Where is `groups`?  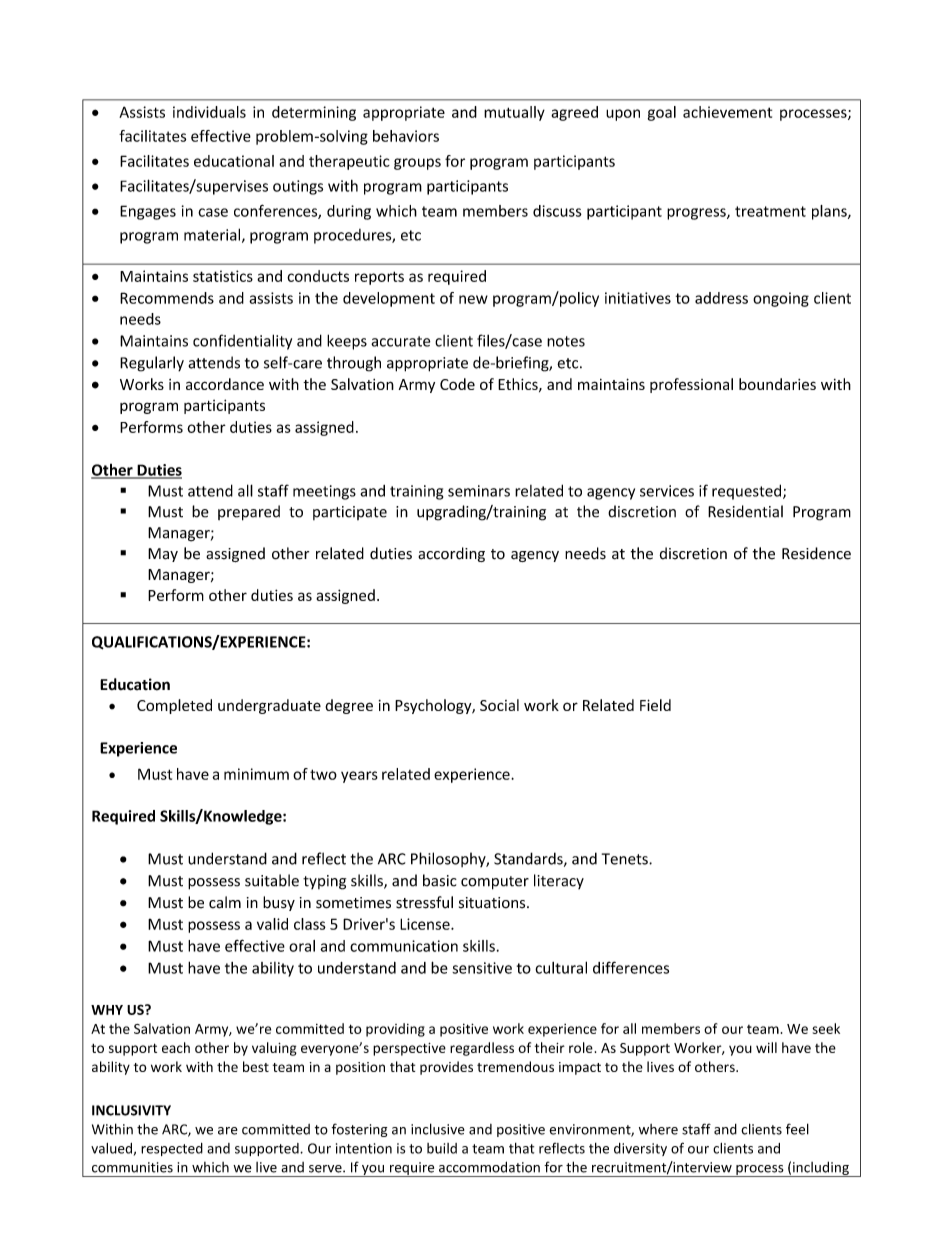
groups is located at coordinates (417, 164).
